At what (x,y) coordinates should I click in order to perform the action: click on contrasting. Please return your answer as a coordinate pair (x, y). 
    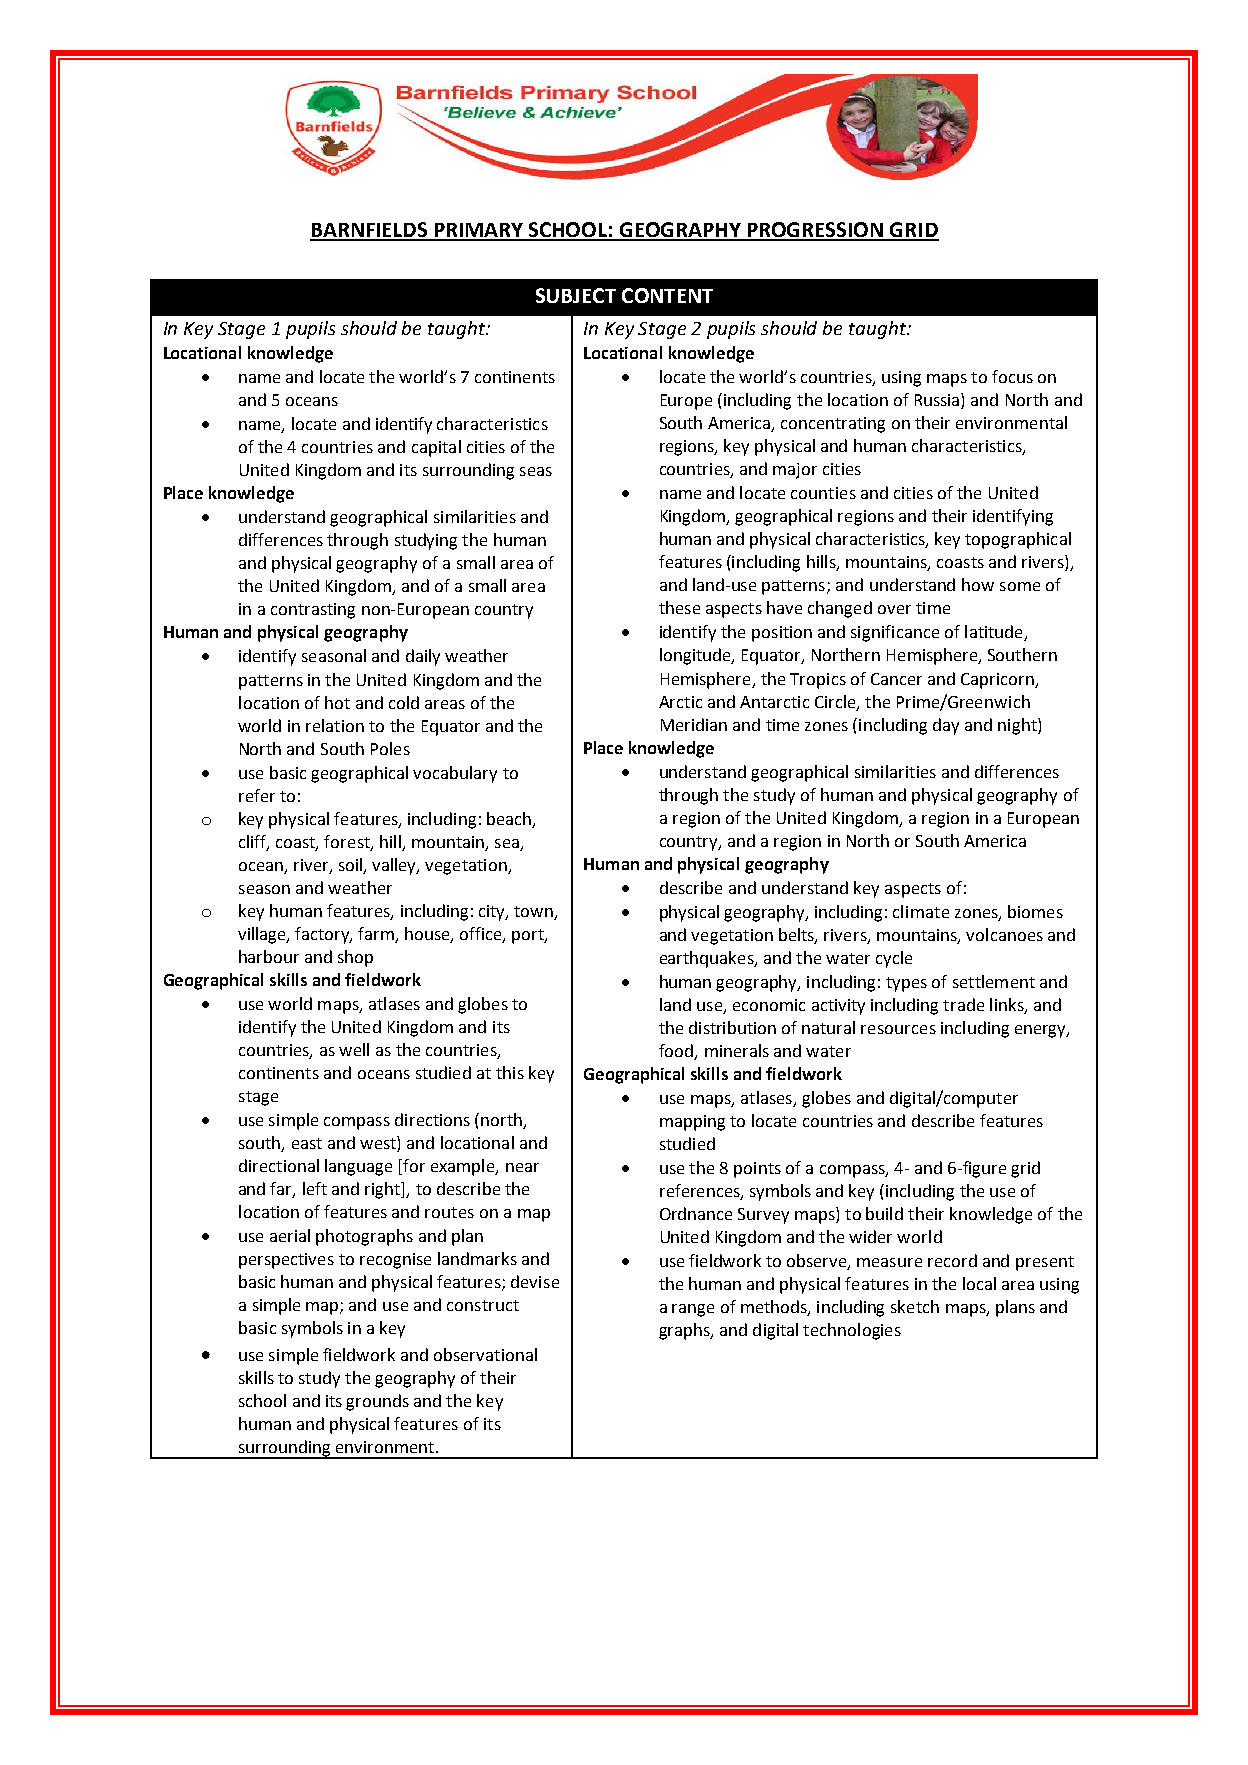
    Looking at the image, I should click on (313, 611).
